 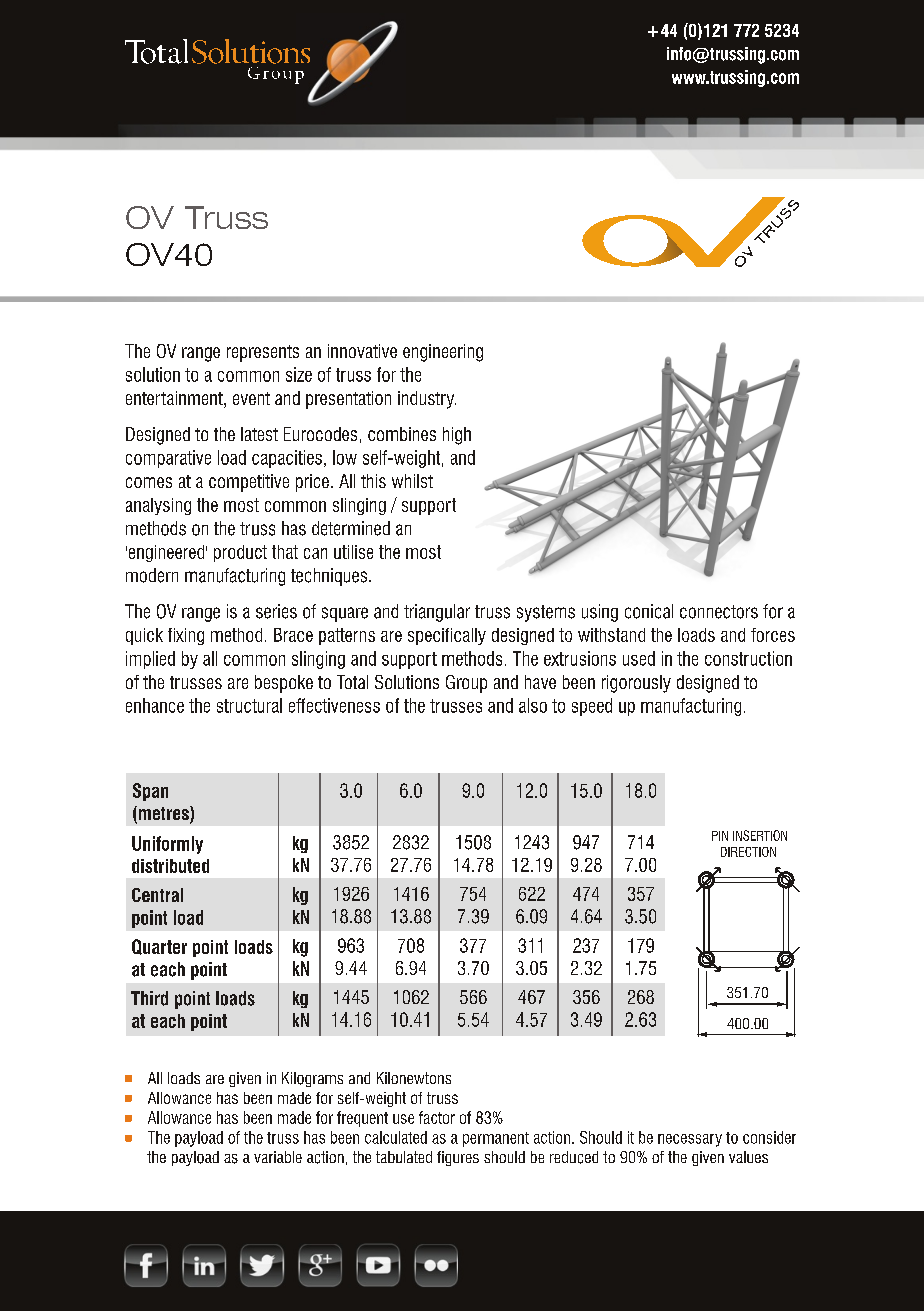 What do you see at coordinates (278, 1157) in the screenshot?
I see `variable` at bounding box center [278, 1157].
